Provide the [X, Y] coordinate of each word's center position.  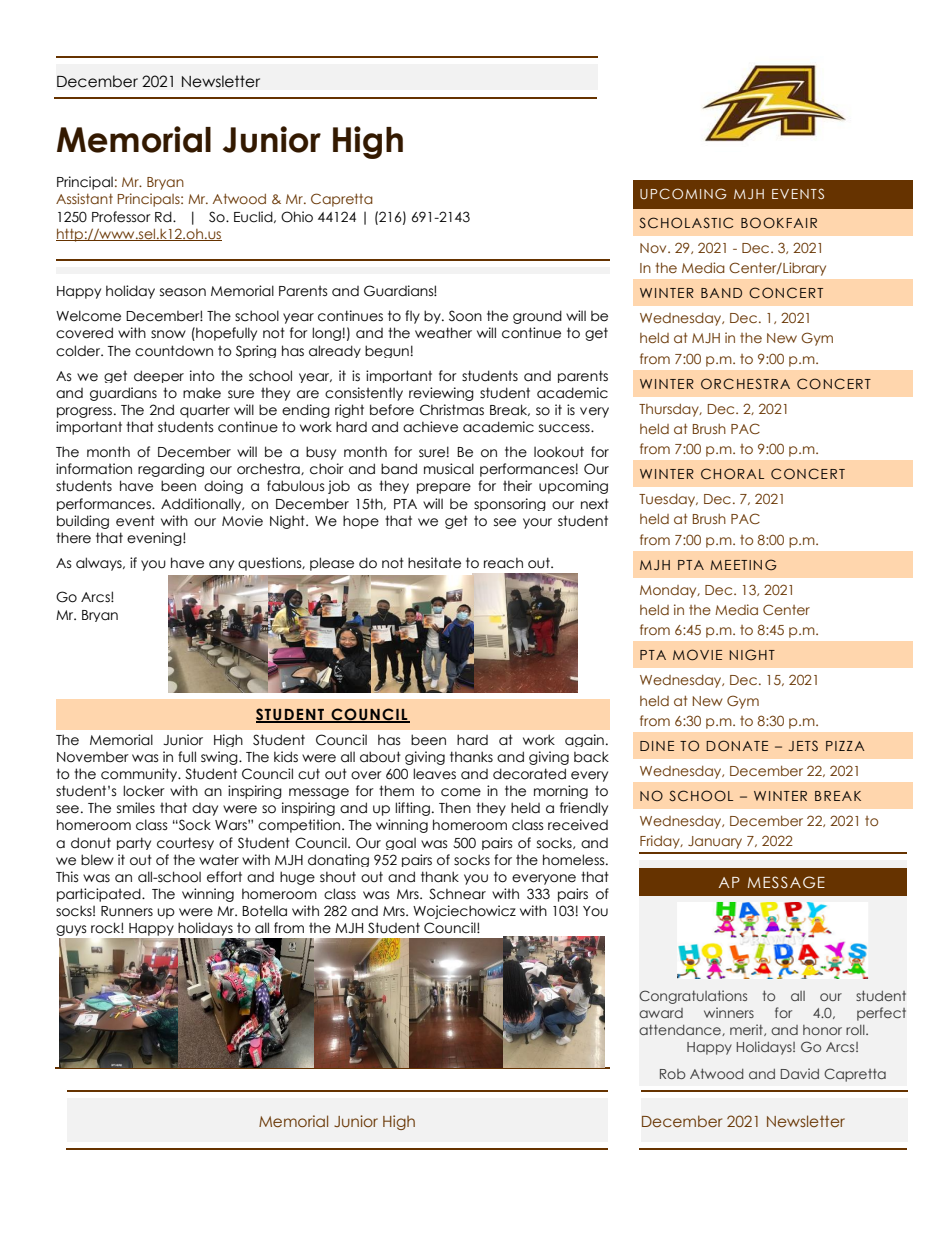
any [221, 565]
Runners [127, 911]
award [661, 1013]
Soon [465, 316]
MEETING [743, 564]
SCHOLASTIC [686, 222]
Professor [121, 217]
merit [747, 1030]
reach [503, 563]
